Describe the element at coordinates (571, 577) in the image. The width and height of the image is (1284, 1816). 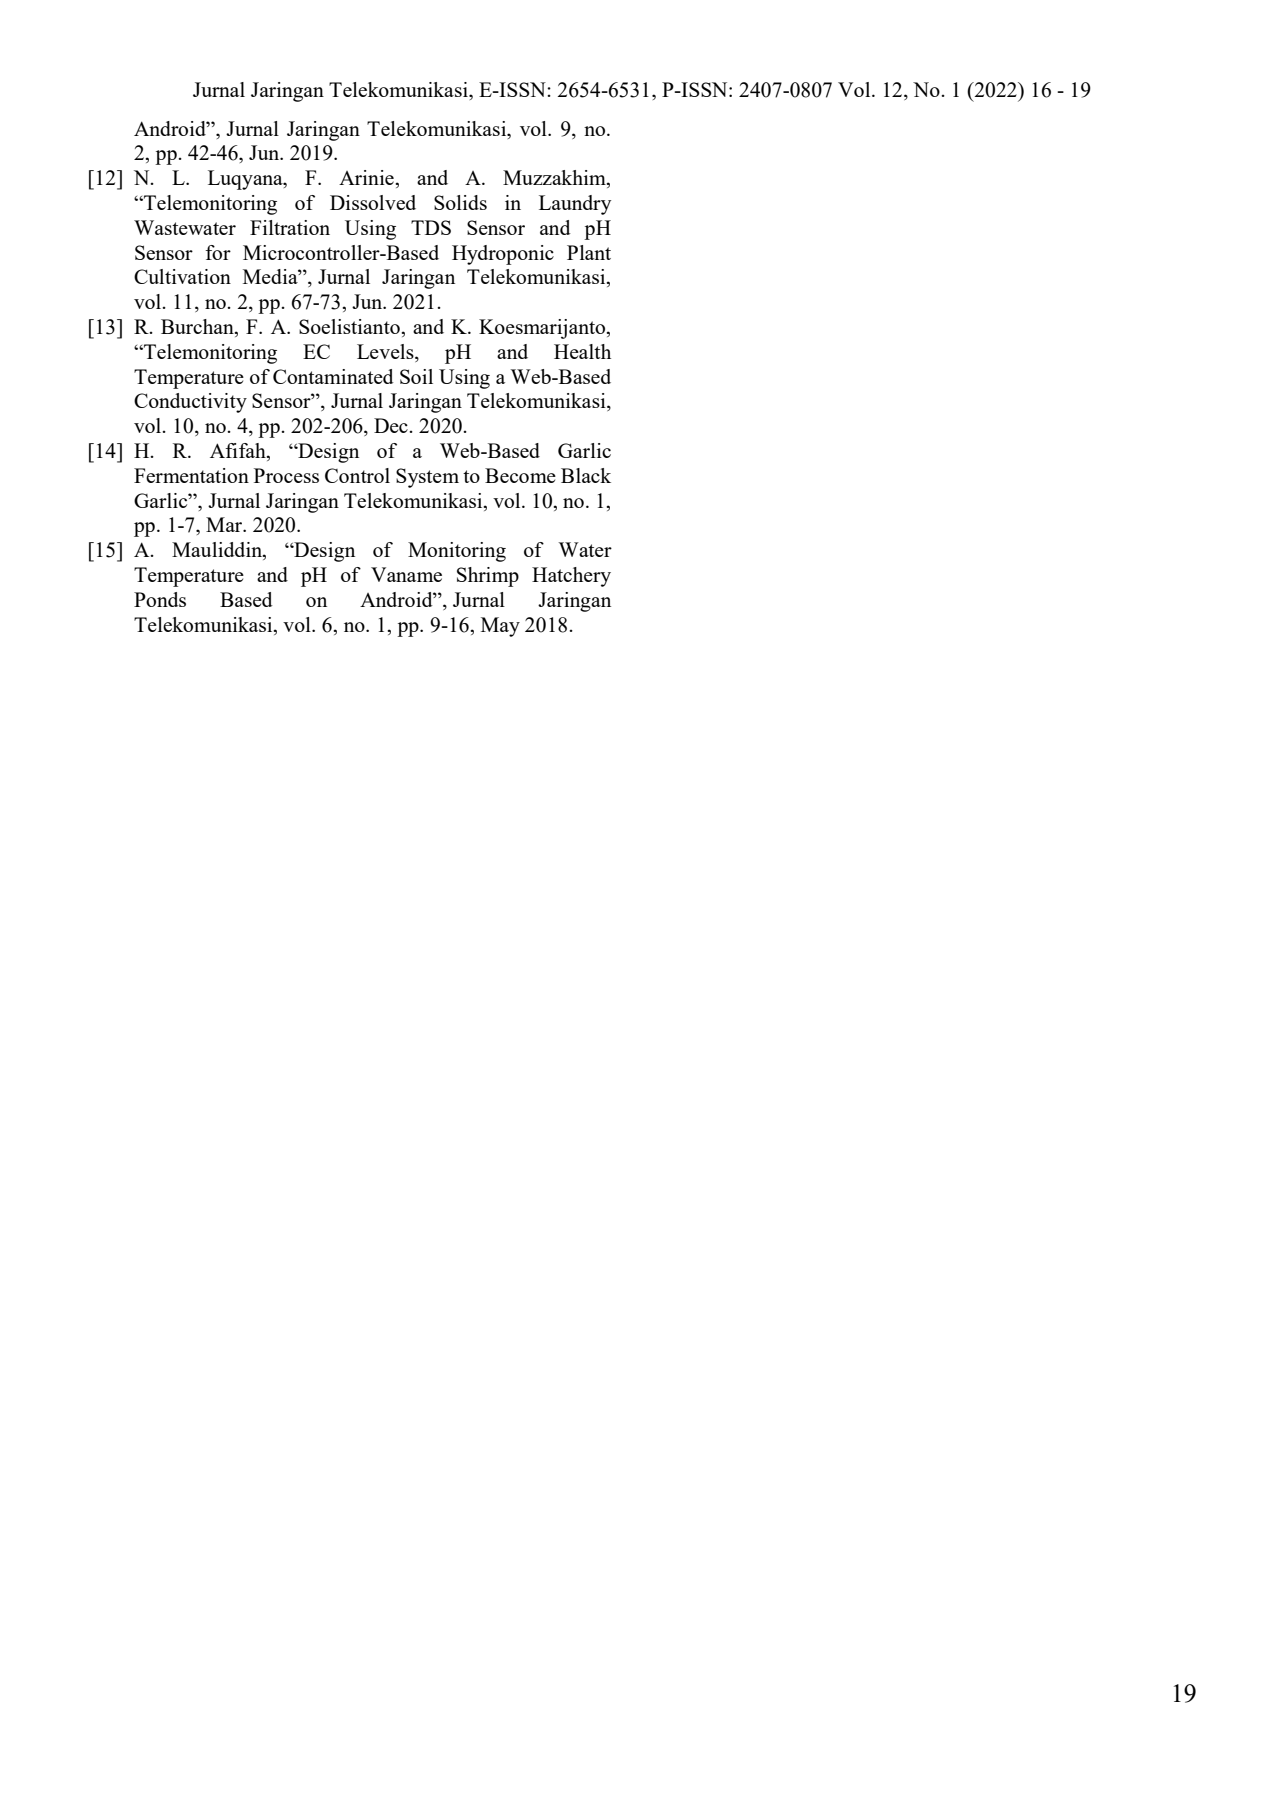
I see `Hatchery` at that location.
